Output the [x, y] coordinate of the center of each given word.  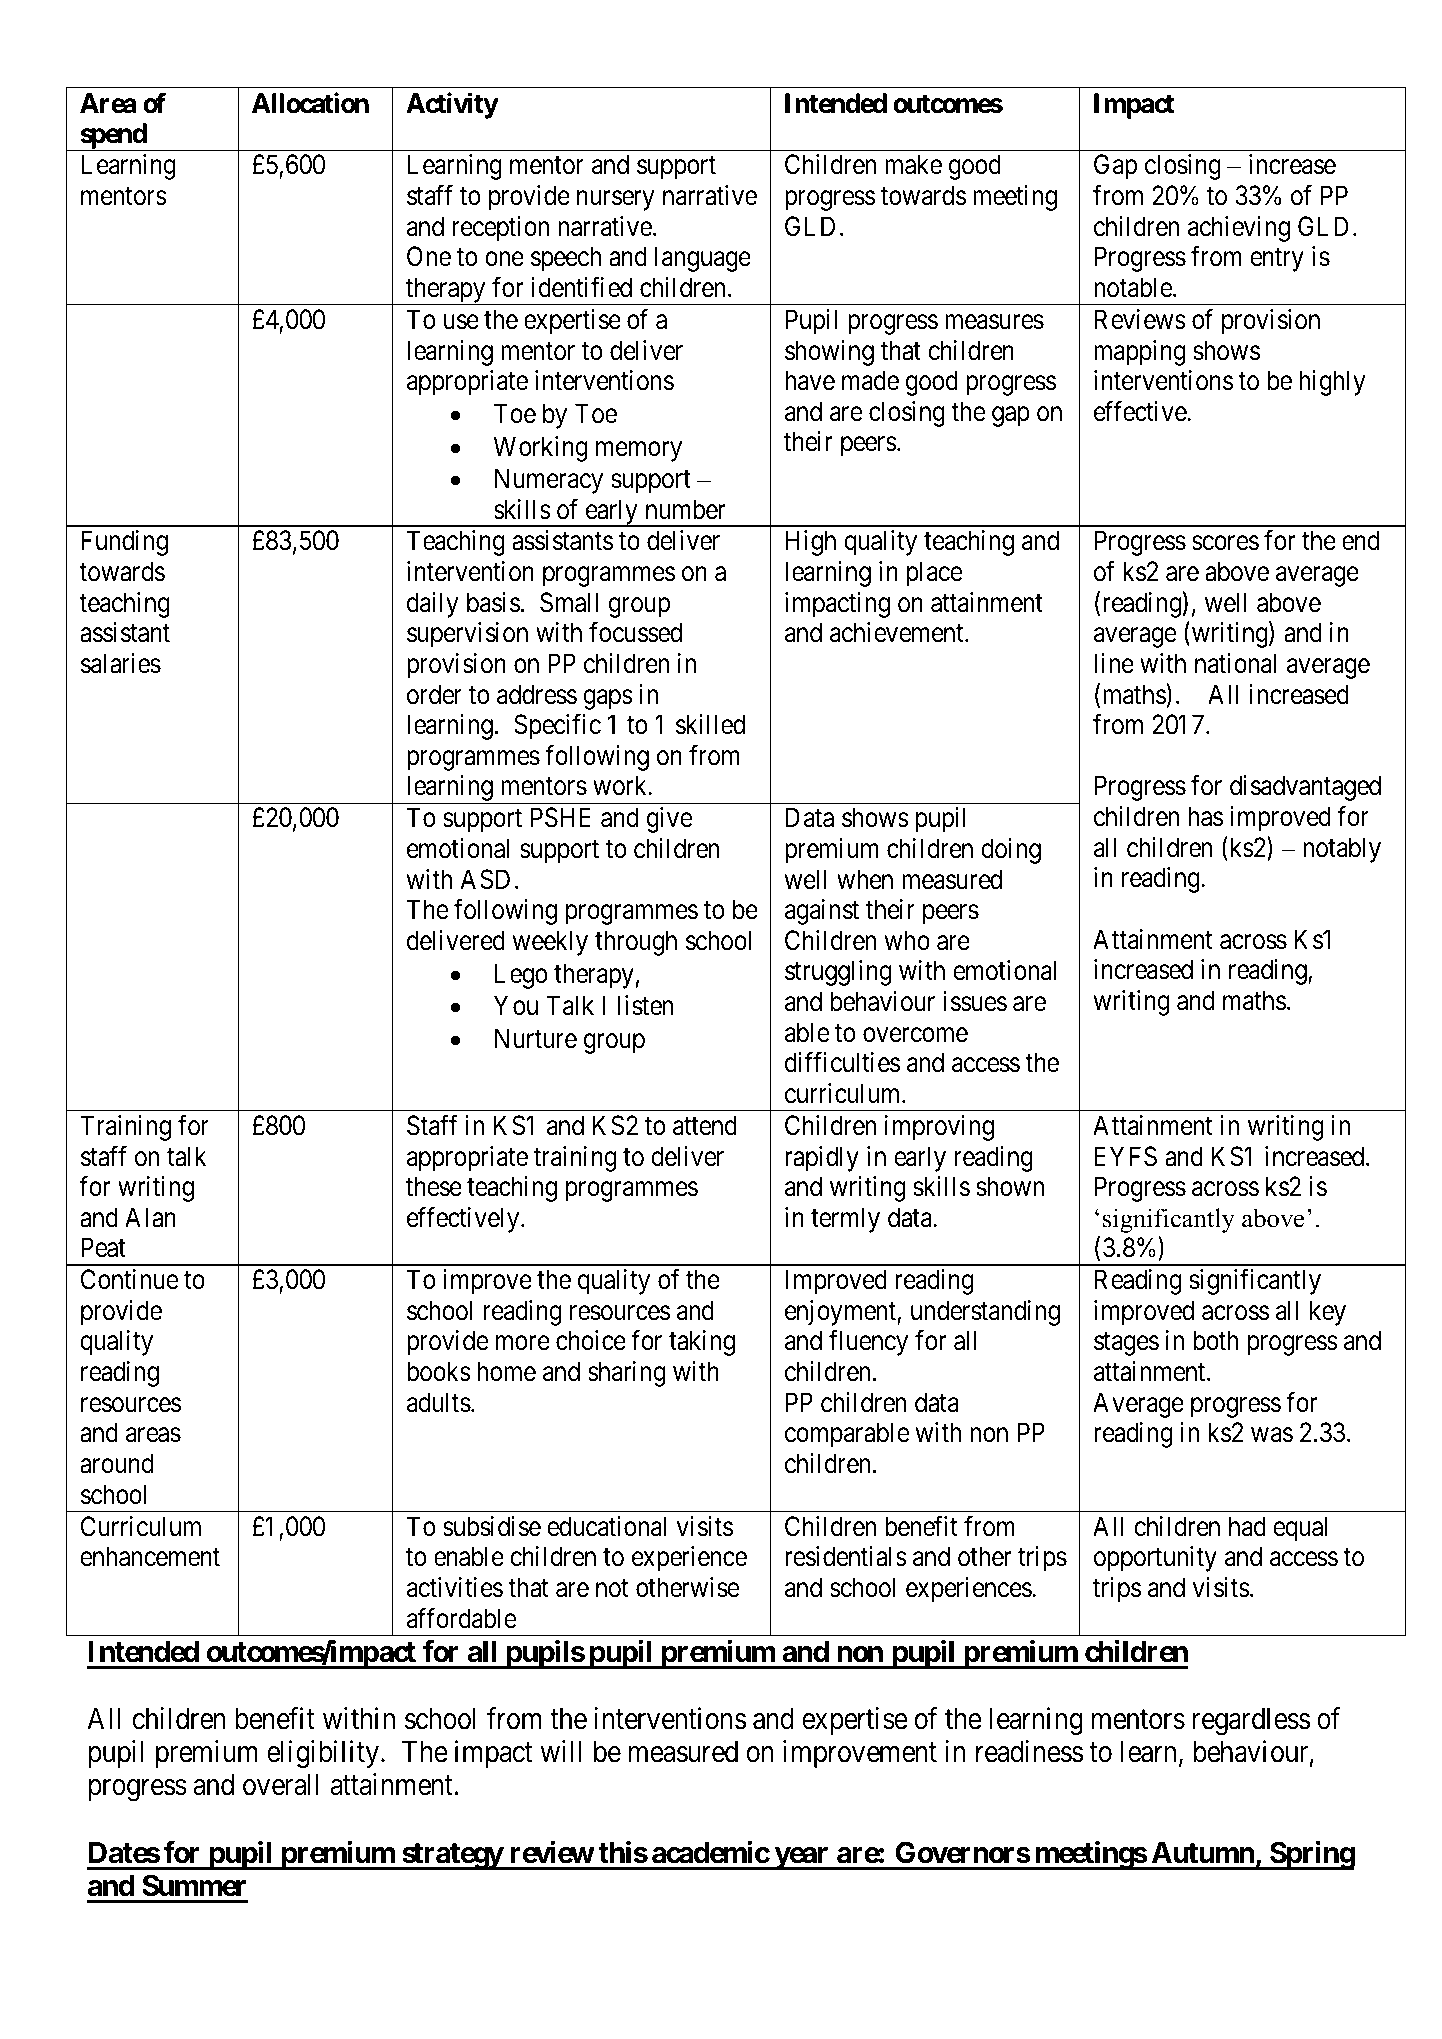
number [685, 509]
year [801, 1858]
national [1235, 663]
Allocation [310, 103]
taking [702, 1343]
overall [281, 1785]
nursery [615, 201]
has [1205, 816]
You [516, 1005]
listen [646, 1005]
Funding [124, 543]
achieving [1239, 229]
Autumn [1203, 1853]
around [117, 1463]
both [1216, 1340]
